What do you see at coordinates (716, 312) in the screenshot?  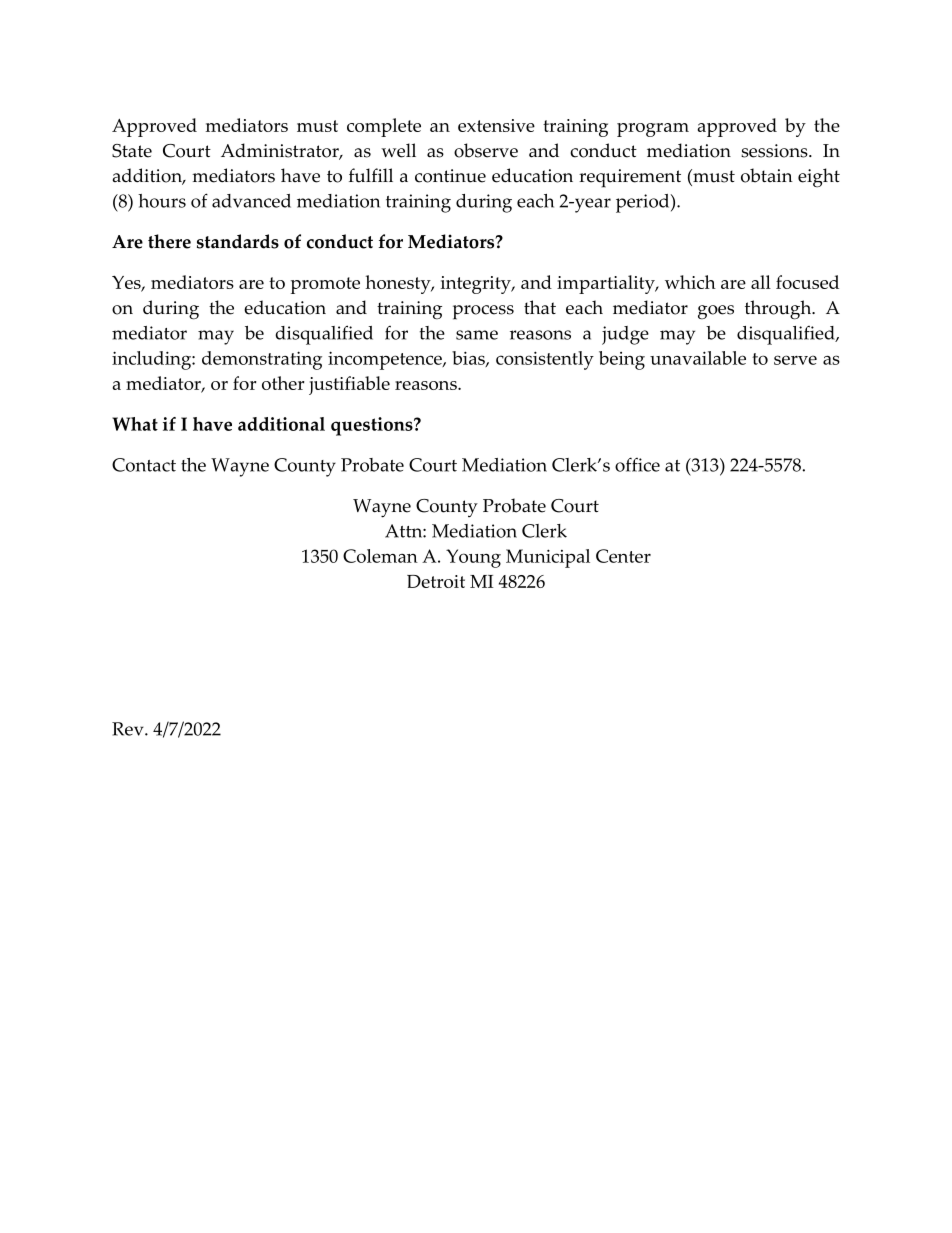 I see `goes` at bounding box center [716, 312].
